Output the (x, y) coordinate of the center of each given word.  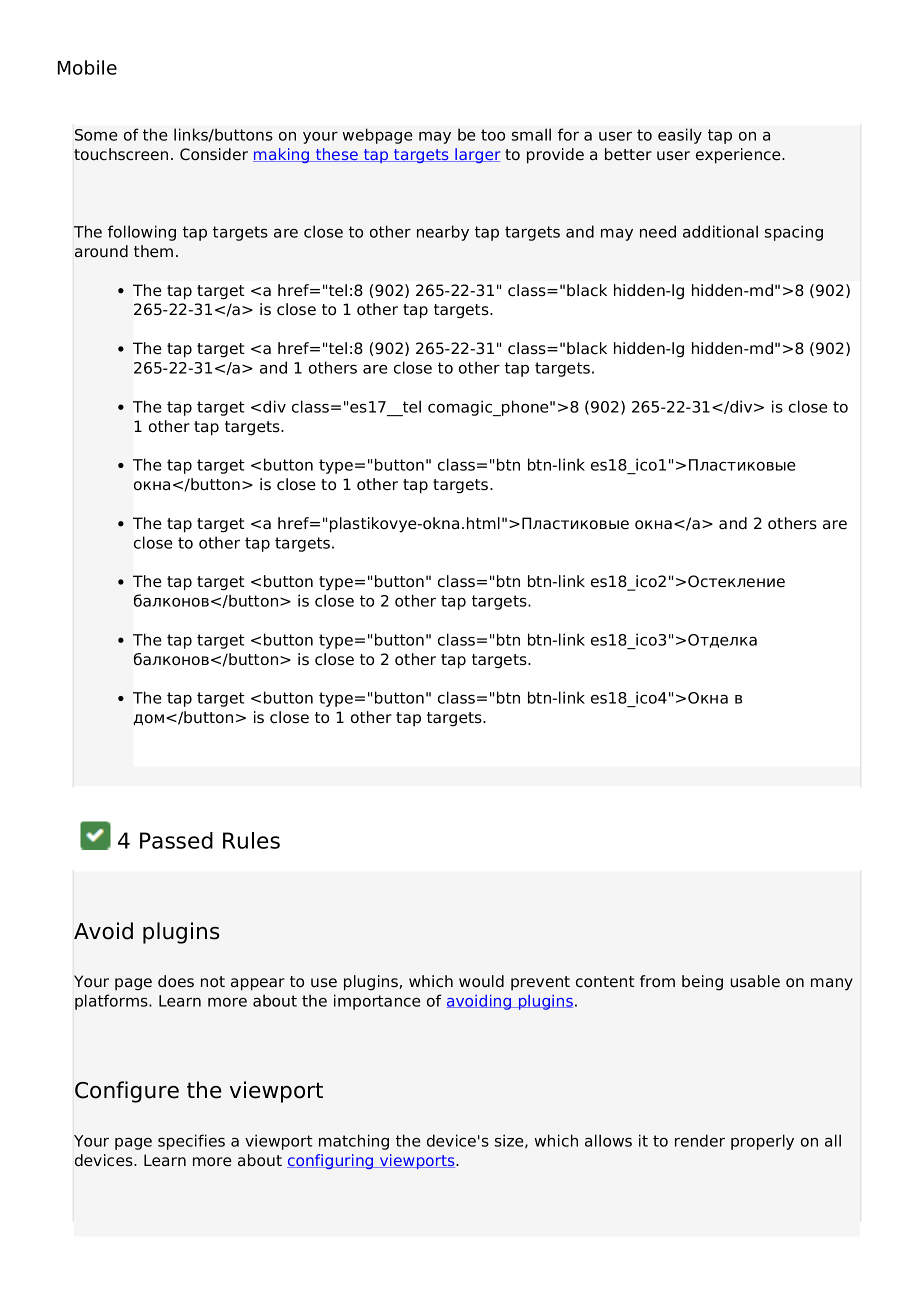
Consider (214, 154)
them (153, 251)
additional (720, 231)
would (481, 981)
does (176, 981)
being (702, 983)
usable (755, 981)
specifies (191, 1142)
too (493, 135)
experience (739, 156)
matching (354, 1142)
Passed (176, 840)
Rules (251, 840)
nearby (443, 233)
